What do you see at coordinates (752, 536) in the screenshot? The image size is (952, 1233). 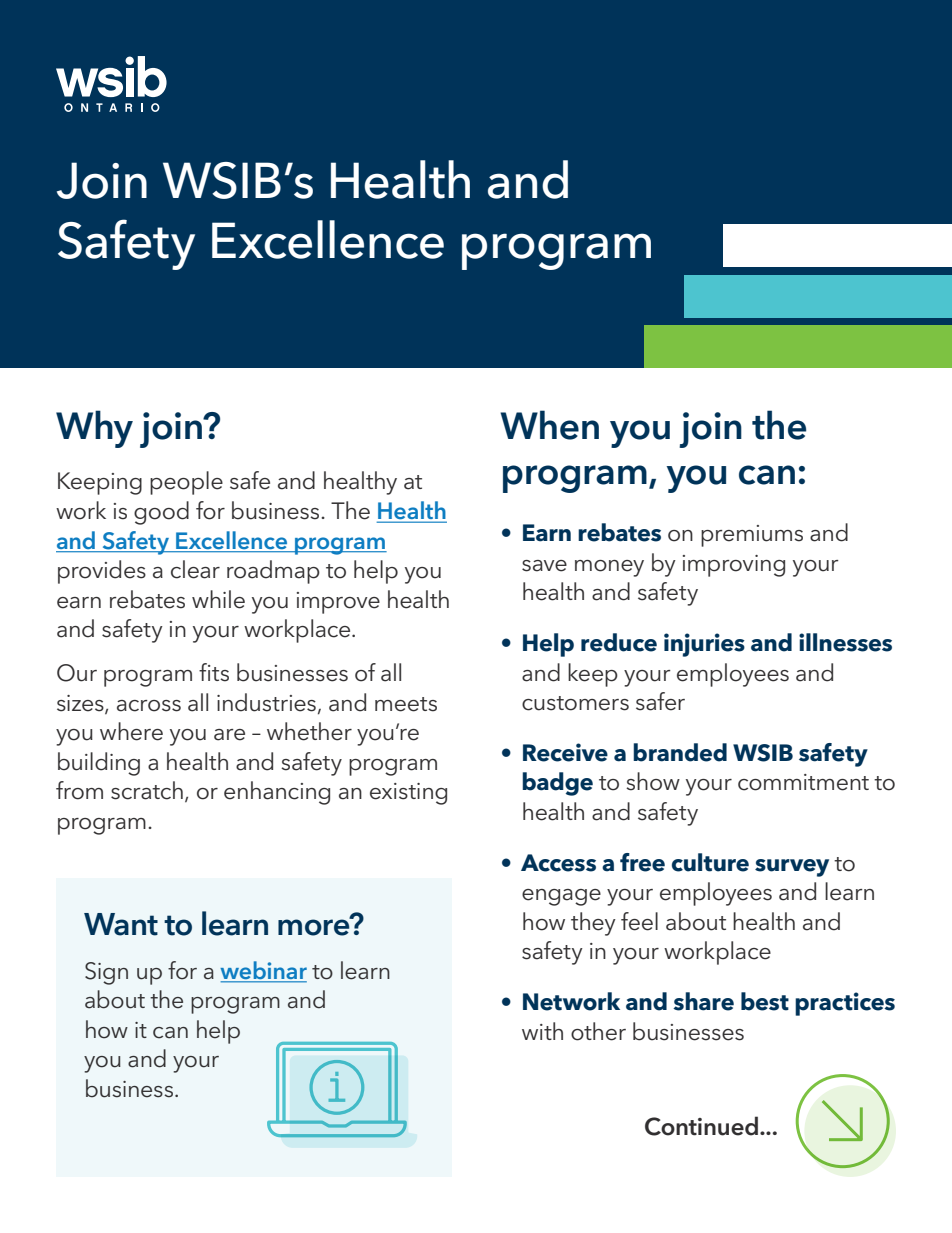 I see `premiums` at bounding box center [752, 536].
